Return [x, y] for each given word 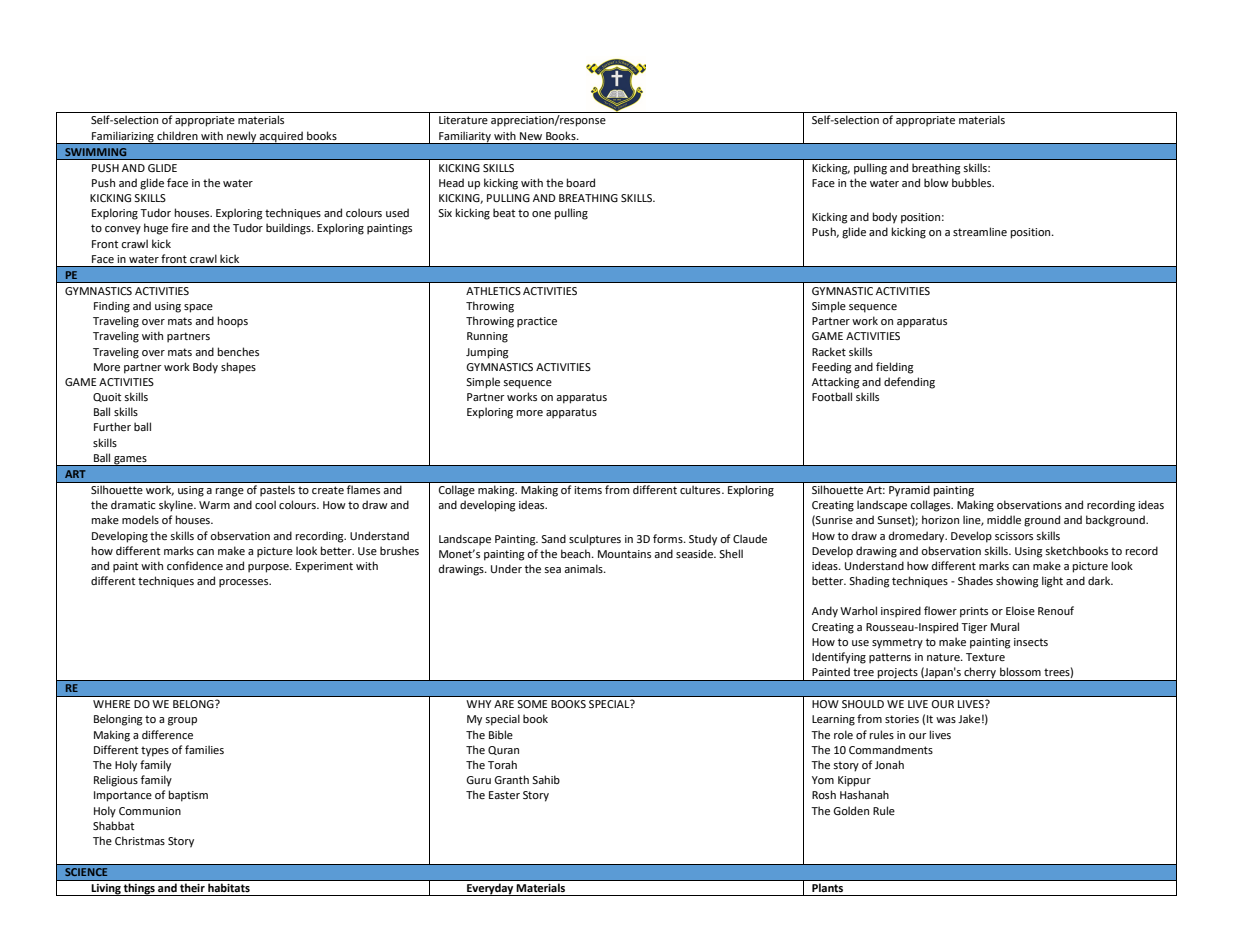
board [581, 182]
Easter [504, 795]
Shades [975, 580]
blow [936, 182]
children [177, 135]
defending [909, 383]
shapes [238, 368]
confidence [195, 565]
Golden [851, 810]
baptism [188, 796]
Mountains [624, 554]
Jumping [487, 353]
